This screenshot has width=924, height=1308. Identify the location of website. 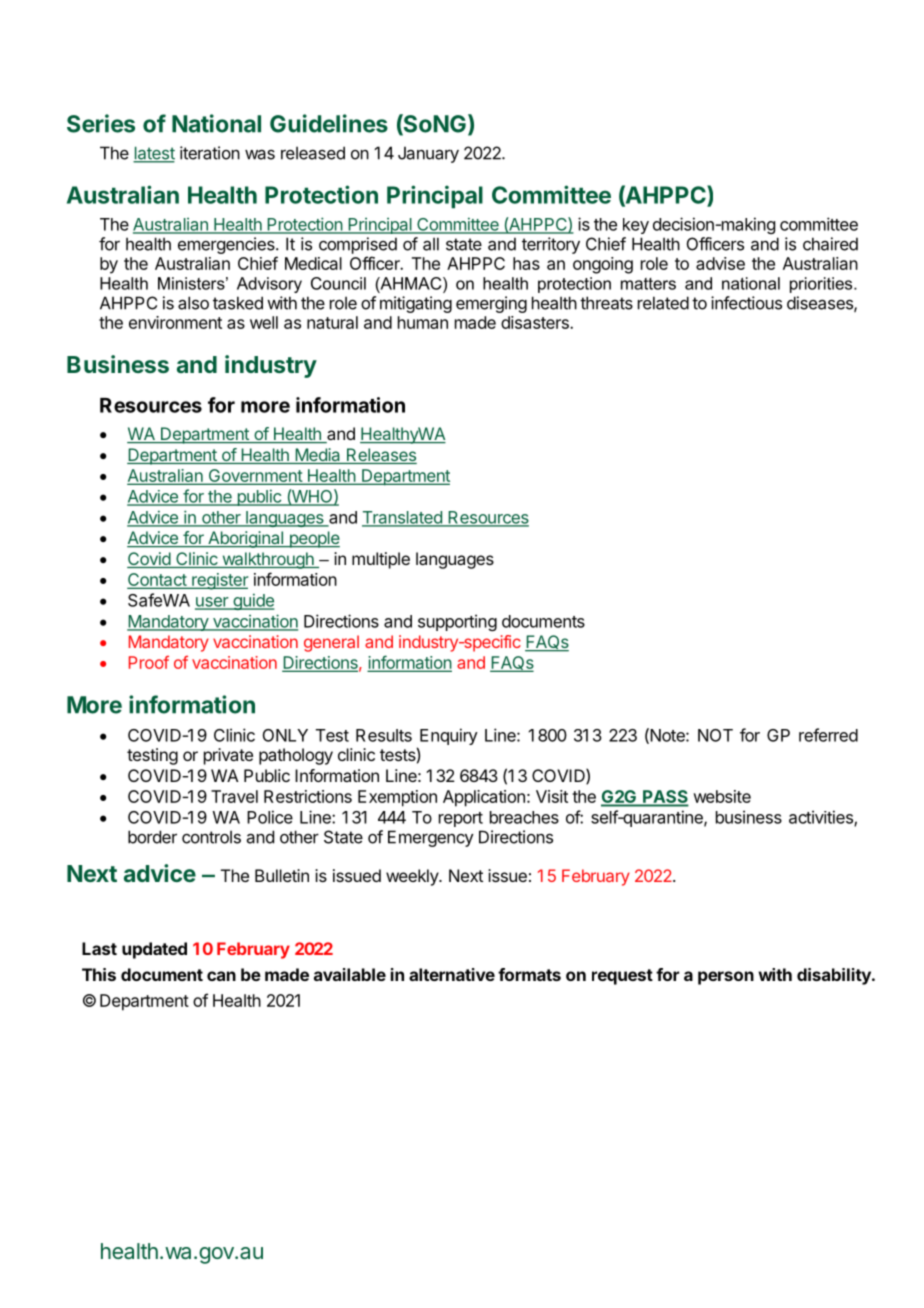
(722, 796).
